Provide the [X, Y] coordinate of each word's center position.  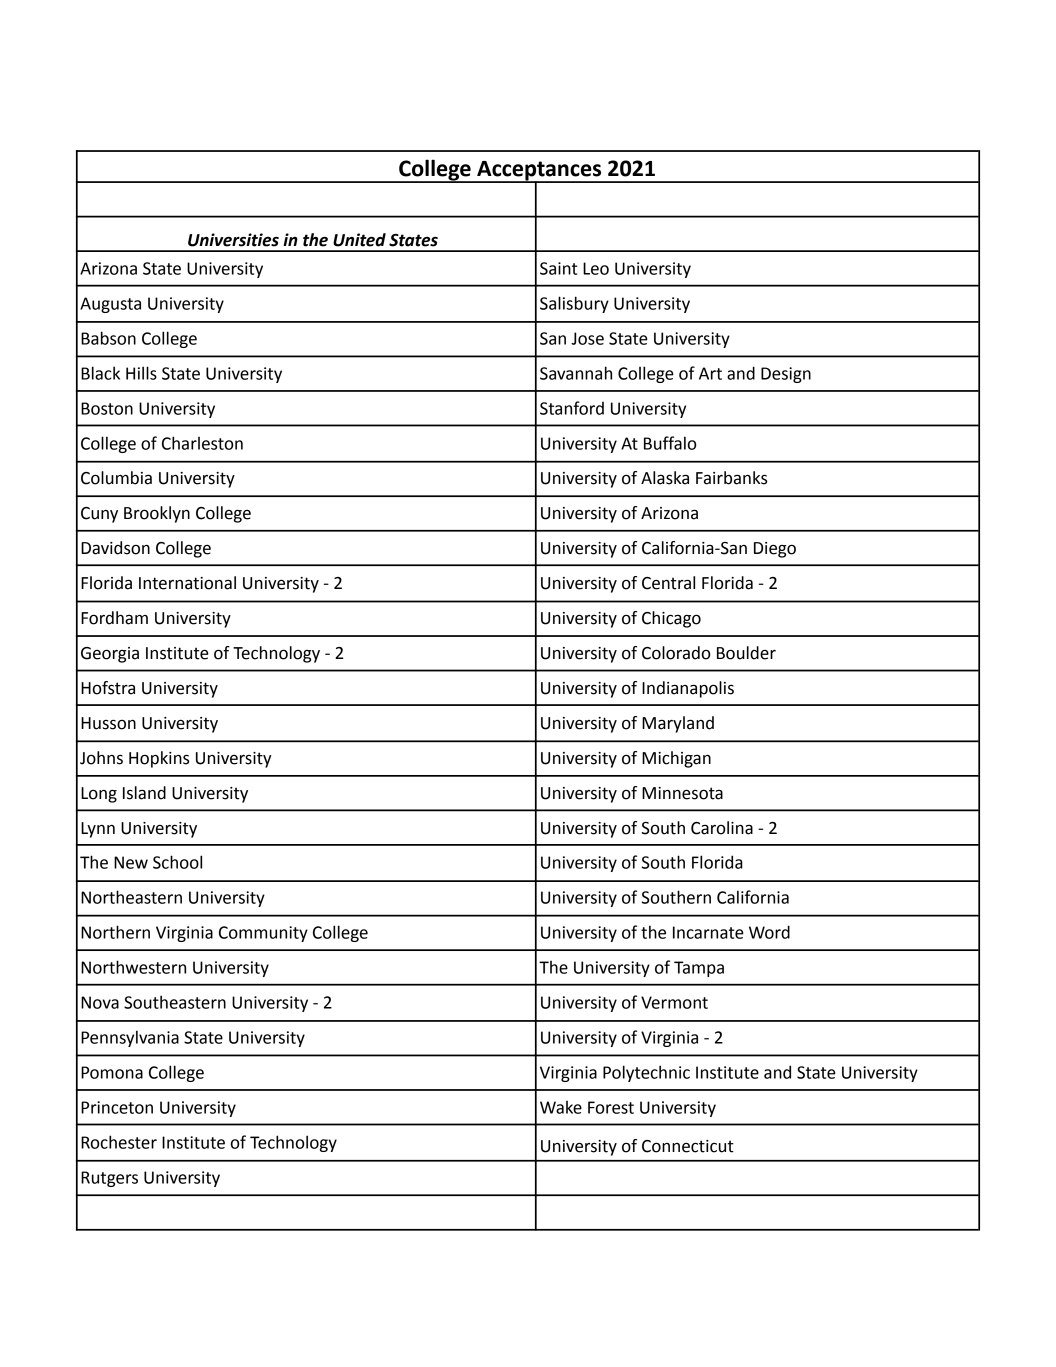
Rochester [119, 1142]
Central [668, 583]
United [359, 240]
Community [263, 934]
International [187, 583]
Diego [775, 550]
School [177, 862]
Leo [596, 268]
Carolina [722, 828]
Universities [233, 240]
